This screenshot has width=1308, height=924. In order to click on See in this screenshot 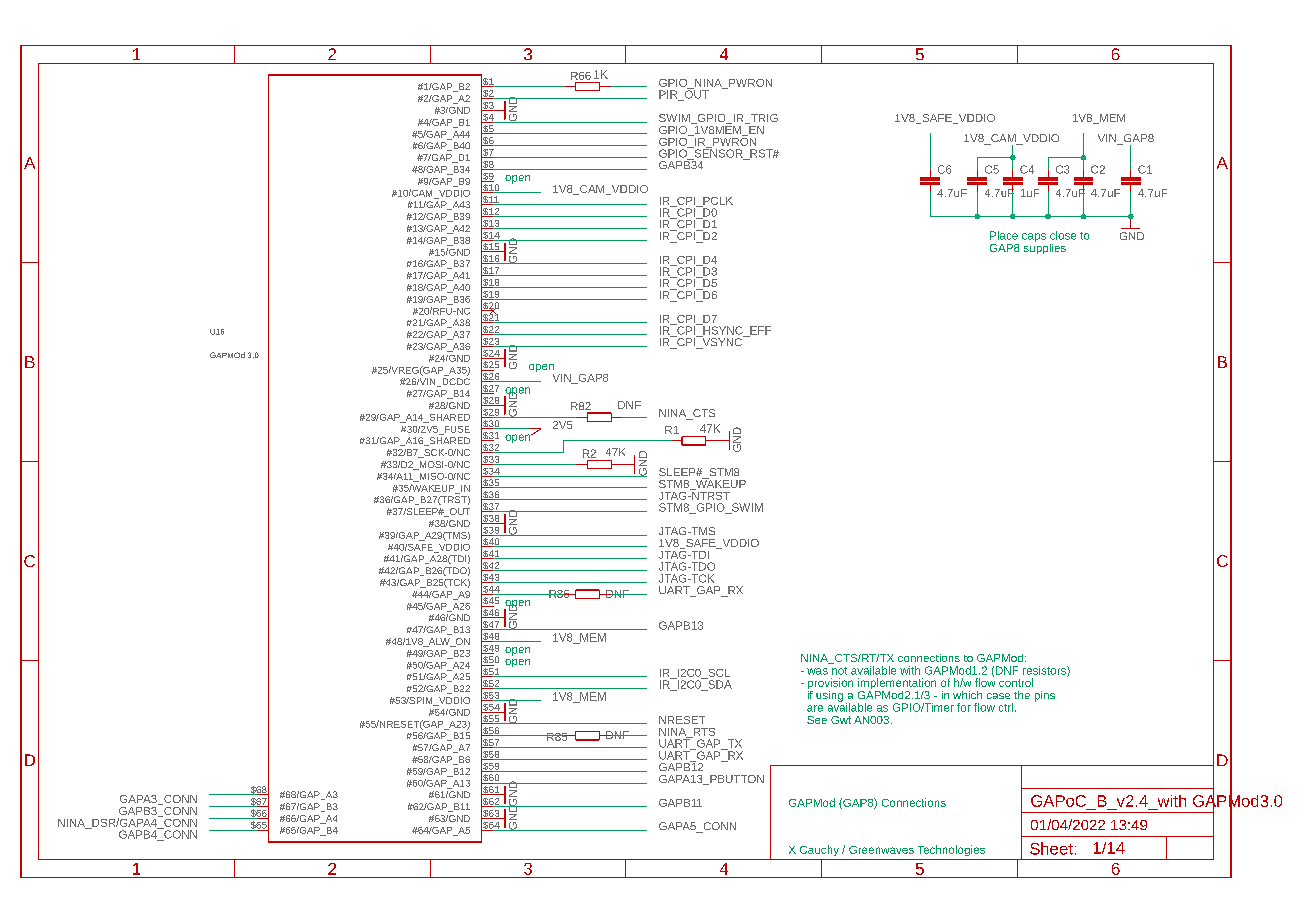, I will do `click(817, 720)`.
